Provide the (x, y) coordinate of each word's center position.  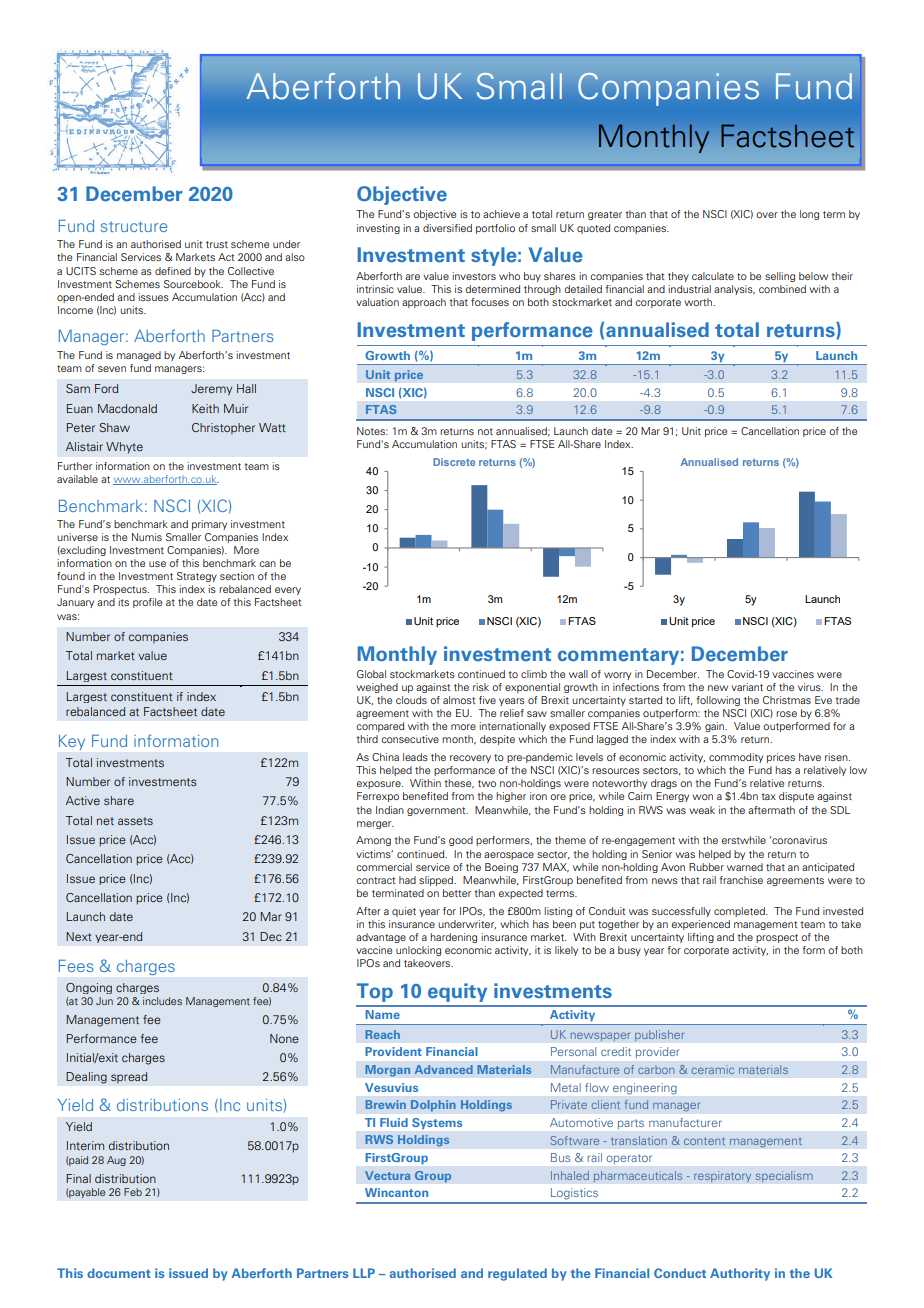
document (119, 1273)
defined (173, 271)
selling (780, 277)
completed (740, 912)
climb (534, 674)
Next (79, 936)
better (457, 893)
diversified (447, 228)
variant (747, 687)
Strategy (197, 577)
